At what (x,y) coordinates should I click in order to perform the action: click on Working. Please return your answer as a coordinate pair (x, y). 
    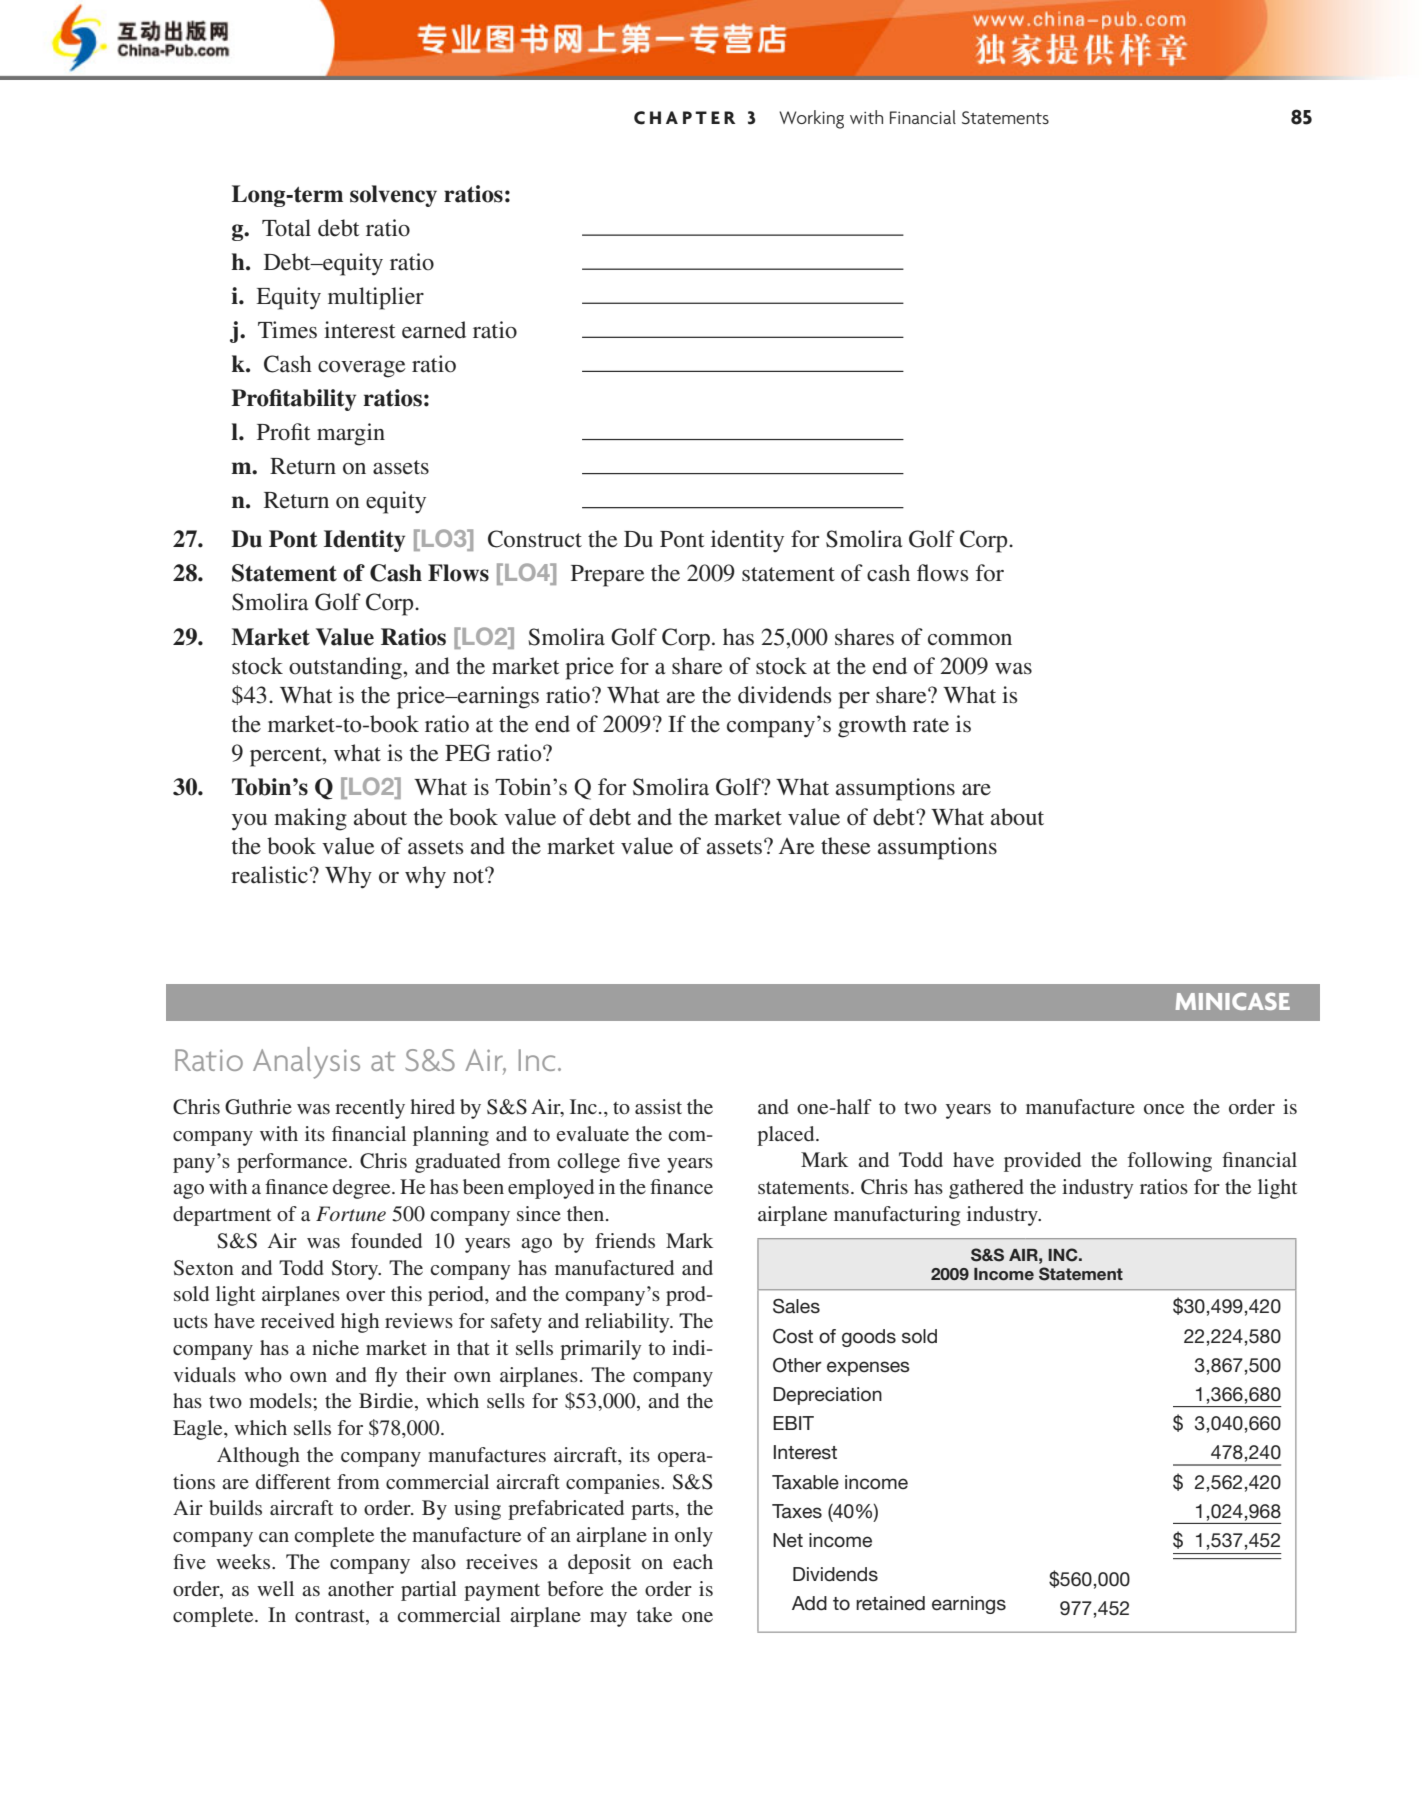
    Looking at the image, I should click on (811, 119).
